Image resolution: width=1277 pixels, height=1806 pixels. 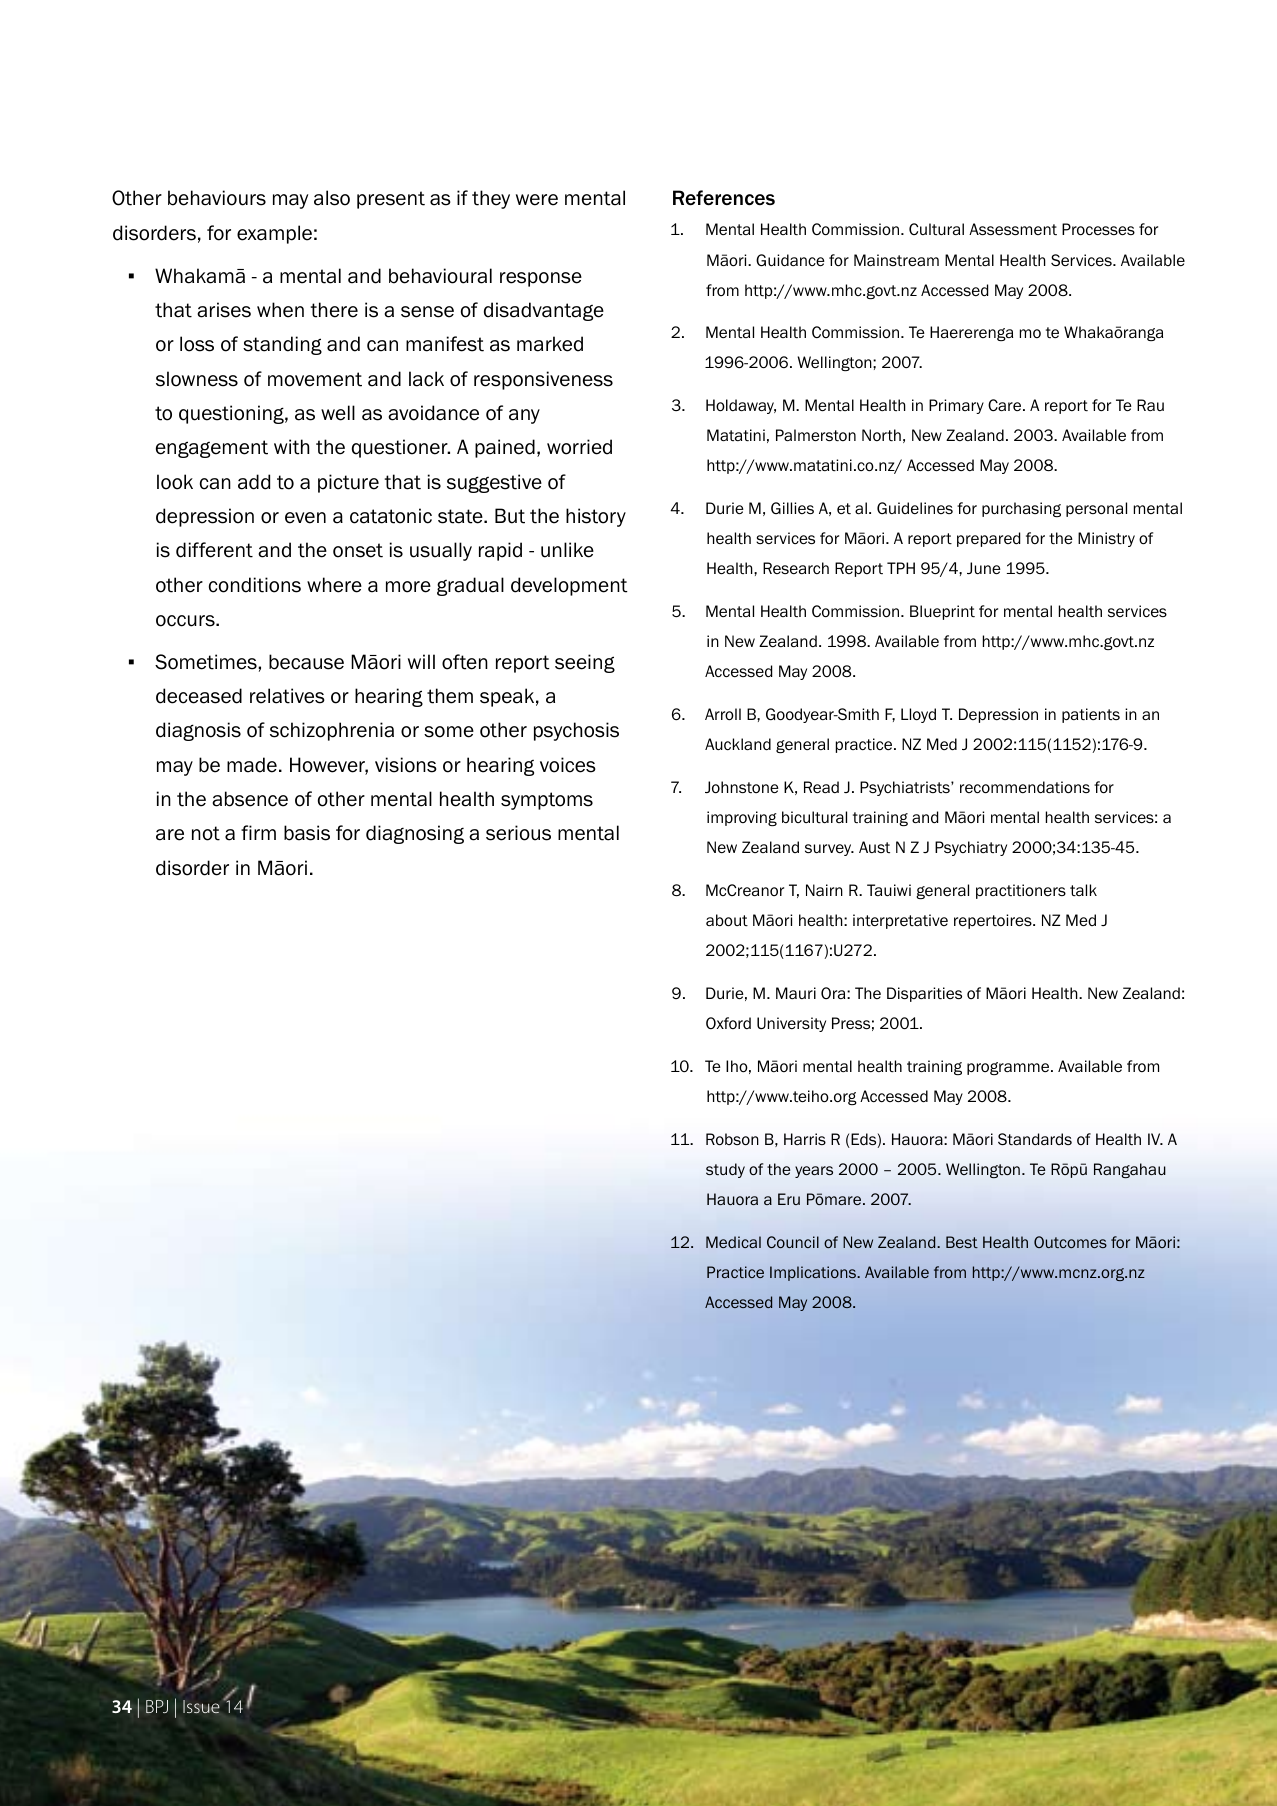 I want to click on References, so click(x=724, y=198).
